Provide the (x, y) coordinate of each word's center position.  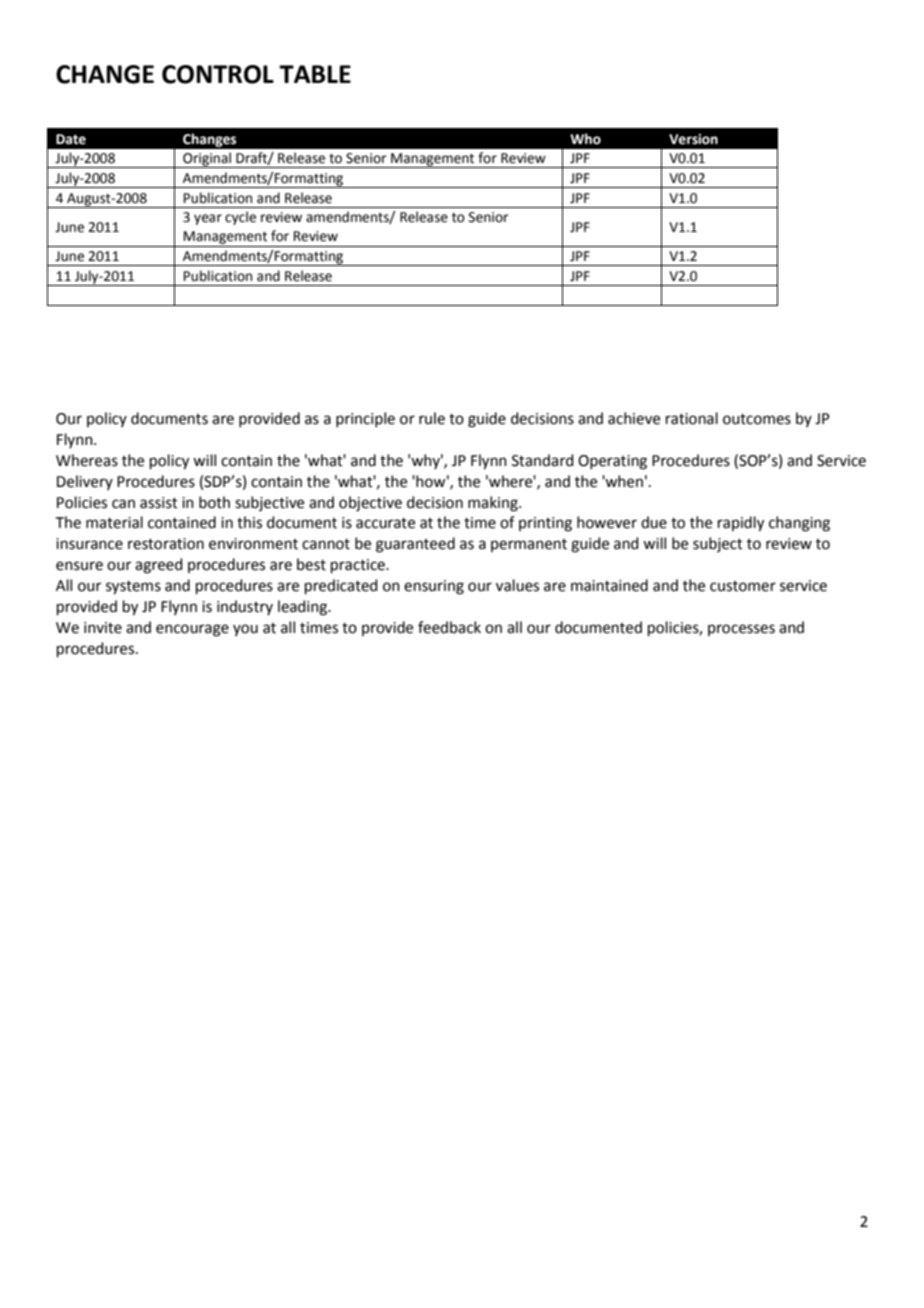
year (208, 219)
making (494, 504)
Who (585, 139)
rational (692, 418)
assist (159, 503)
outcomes (757, 419)
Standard (543, 460)
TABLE (315, 74)
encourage (192, 630)
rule (432, 418)
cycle (240, 218)
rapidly (741, 524)
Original (207, 160)
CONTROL (218, 74)
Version (693, 139)
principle (365, 419)
